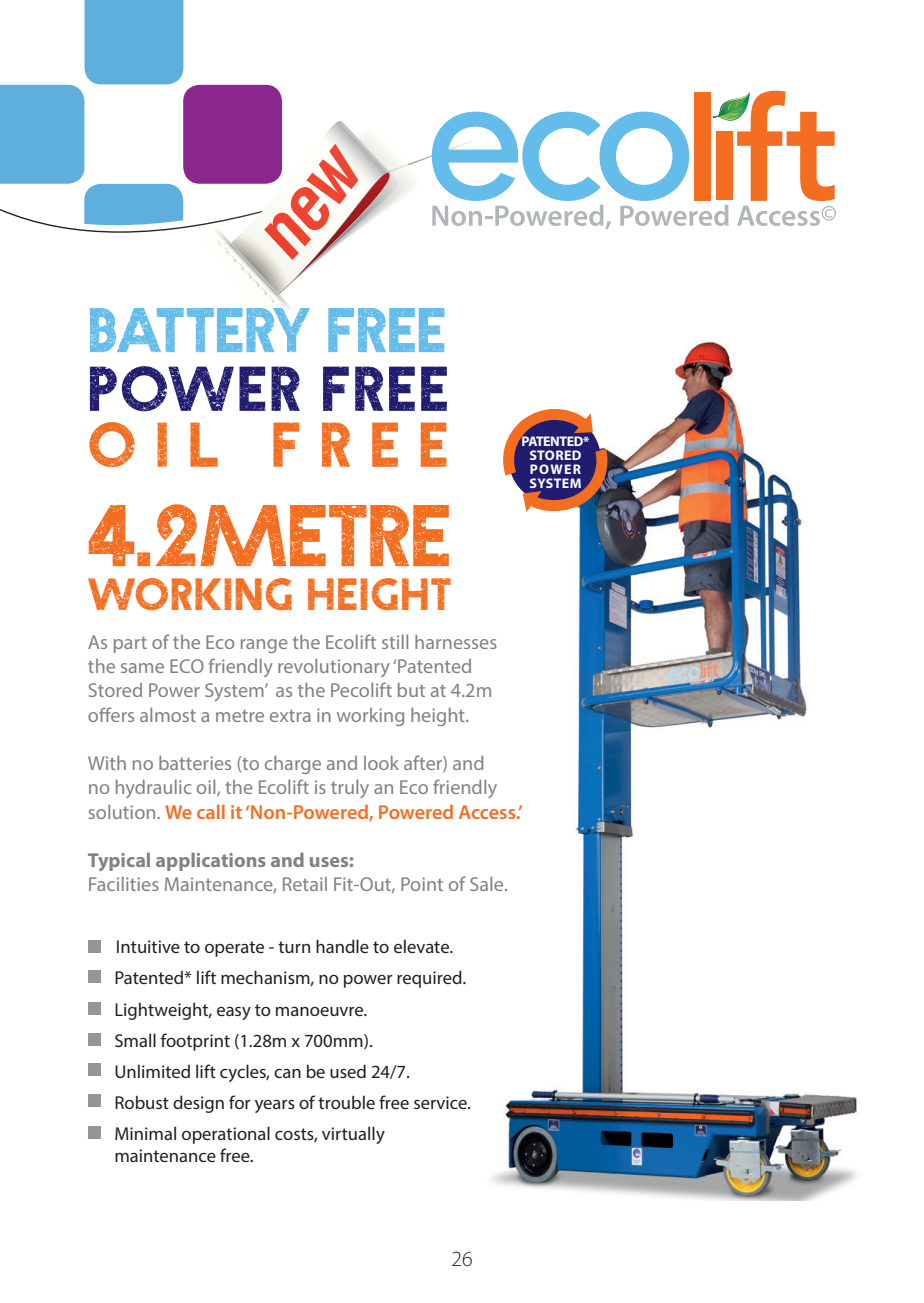 This screenshot has width=924, height=1303. Describe the element at coordinates (142, 1102) in the screenshot. I see `Robust` at that location.
